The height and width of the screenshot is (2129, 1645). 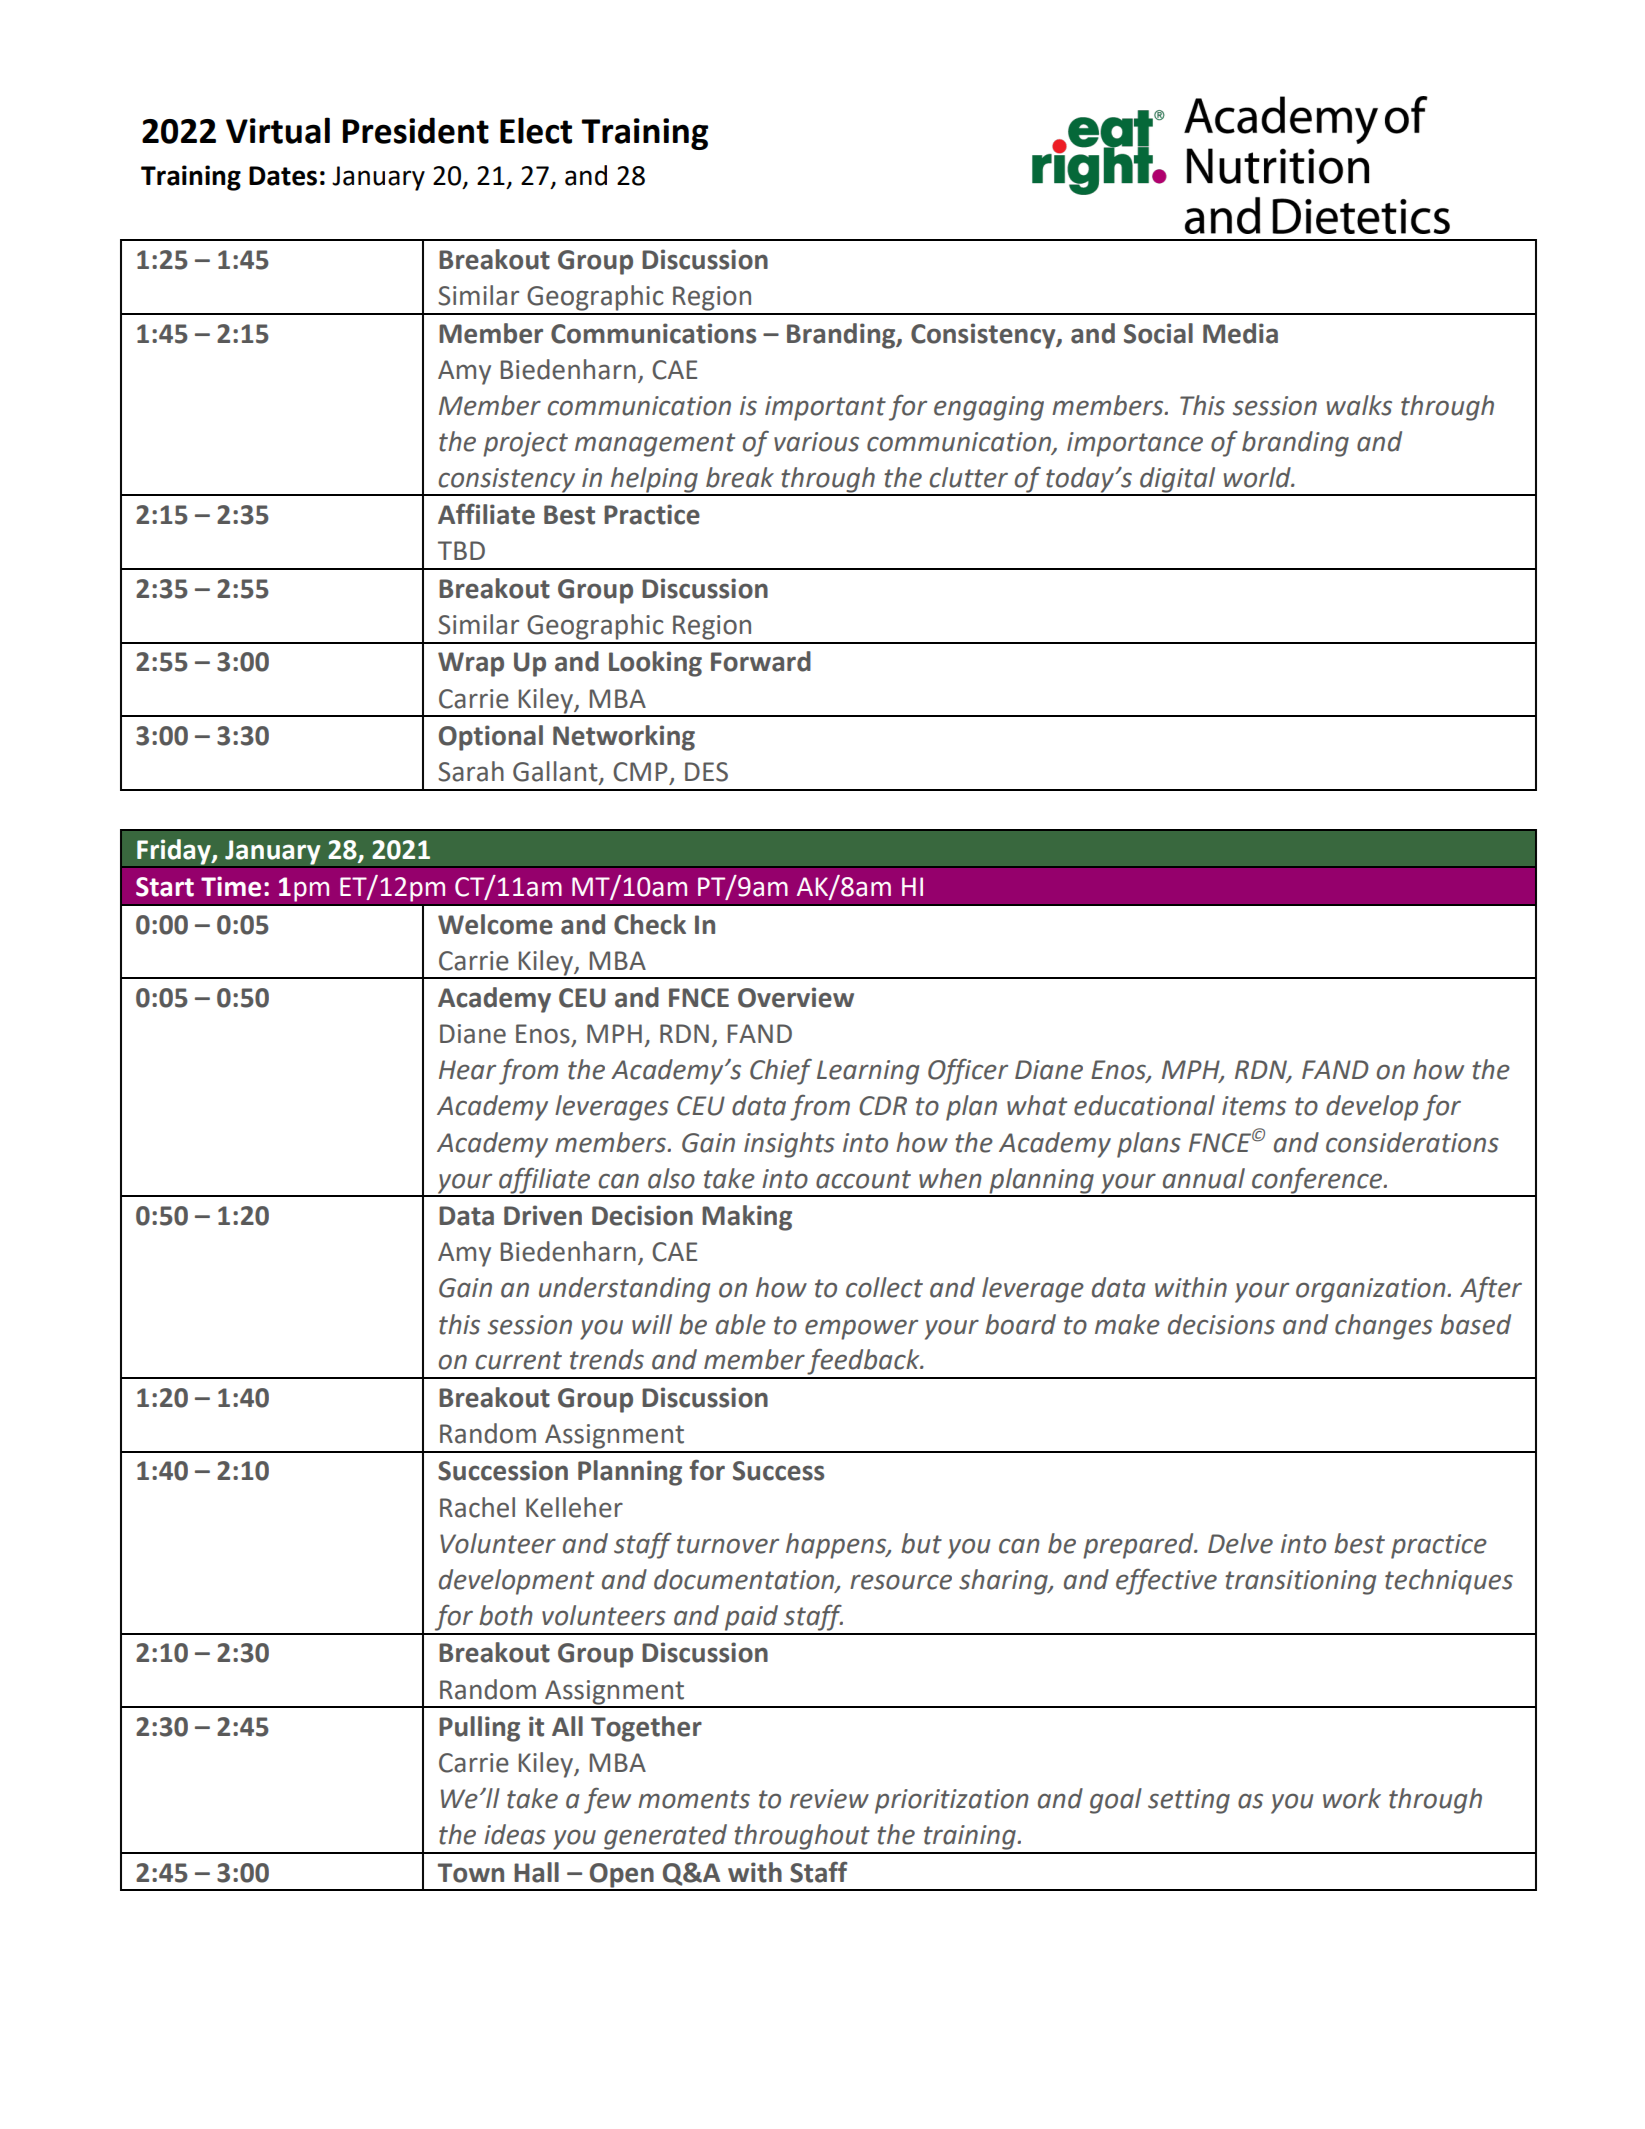 What do you see at coordinates (536, 130) in the screenshot?
I see `Elect` at bounding box center [536, 130].
